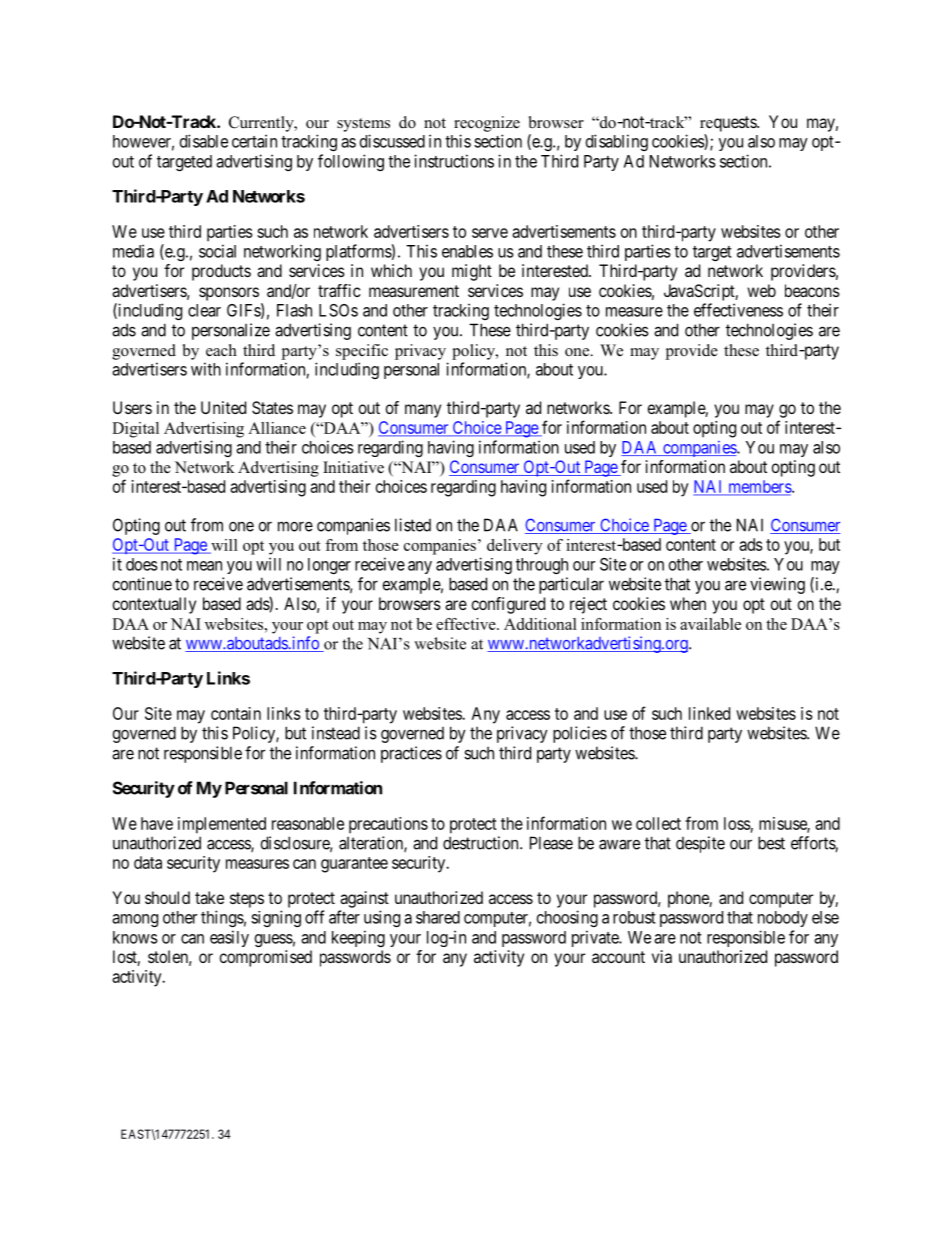 The width and height of the screenshot is (952, 1233). Describe the element at coordinates (204, 566) in the screenshot. I see `mean` at that location.
